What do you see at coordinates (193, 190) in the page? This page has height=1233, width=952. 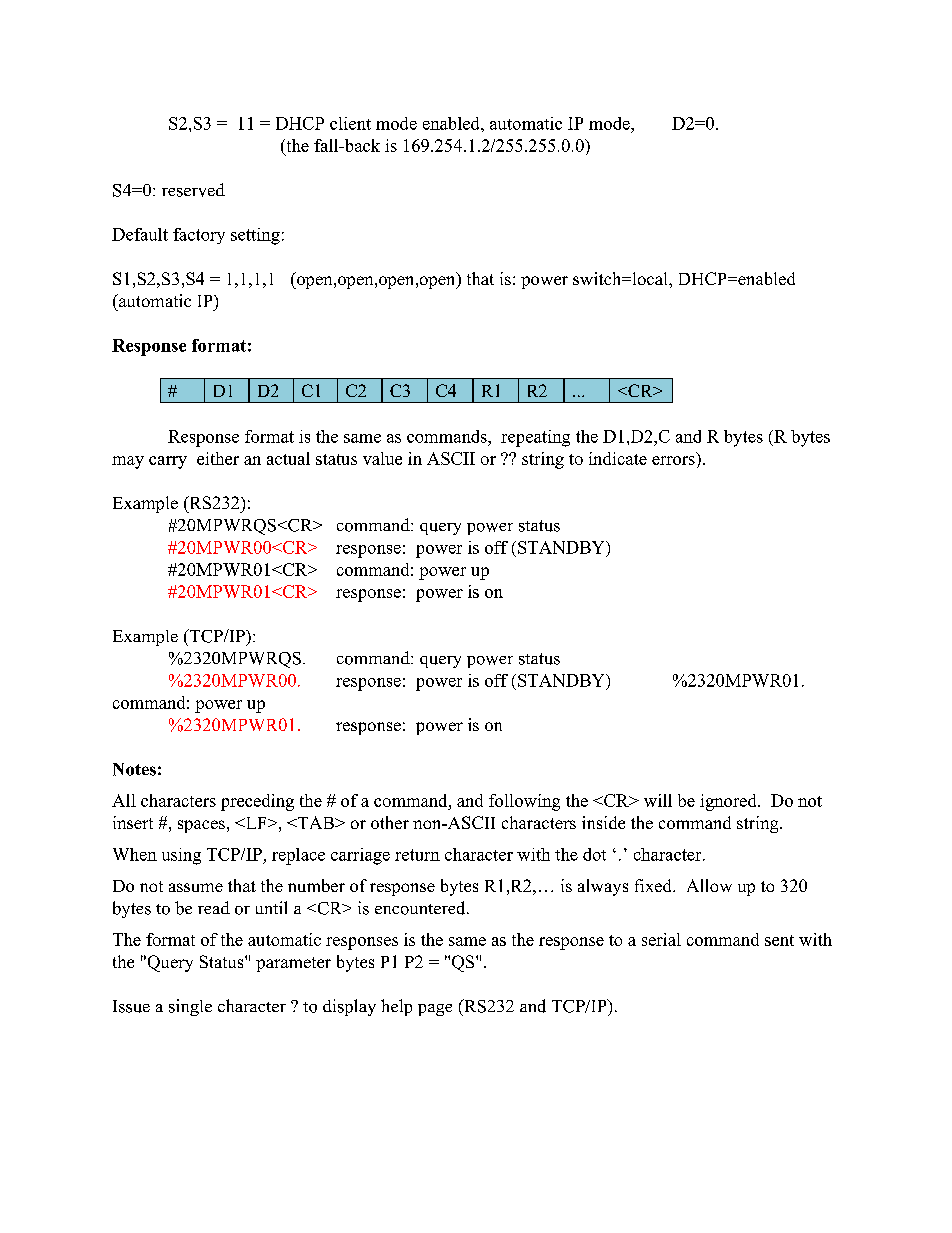 I see `reserved` at bounding box center [193, 190].
